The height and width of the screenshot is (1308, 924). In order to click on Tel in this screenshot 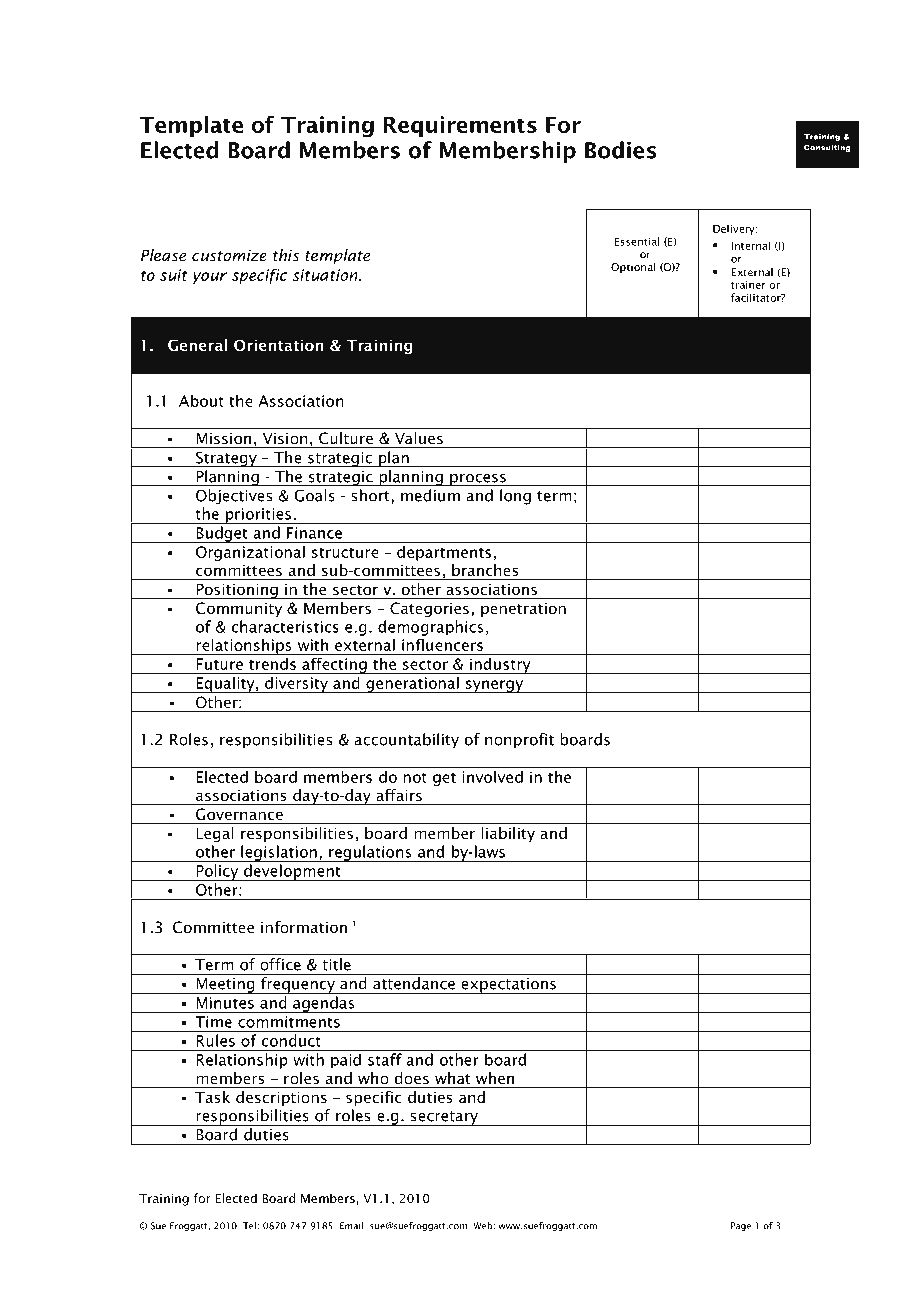, I will do `click(249, 1226)`.
